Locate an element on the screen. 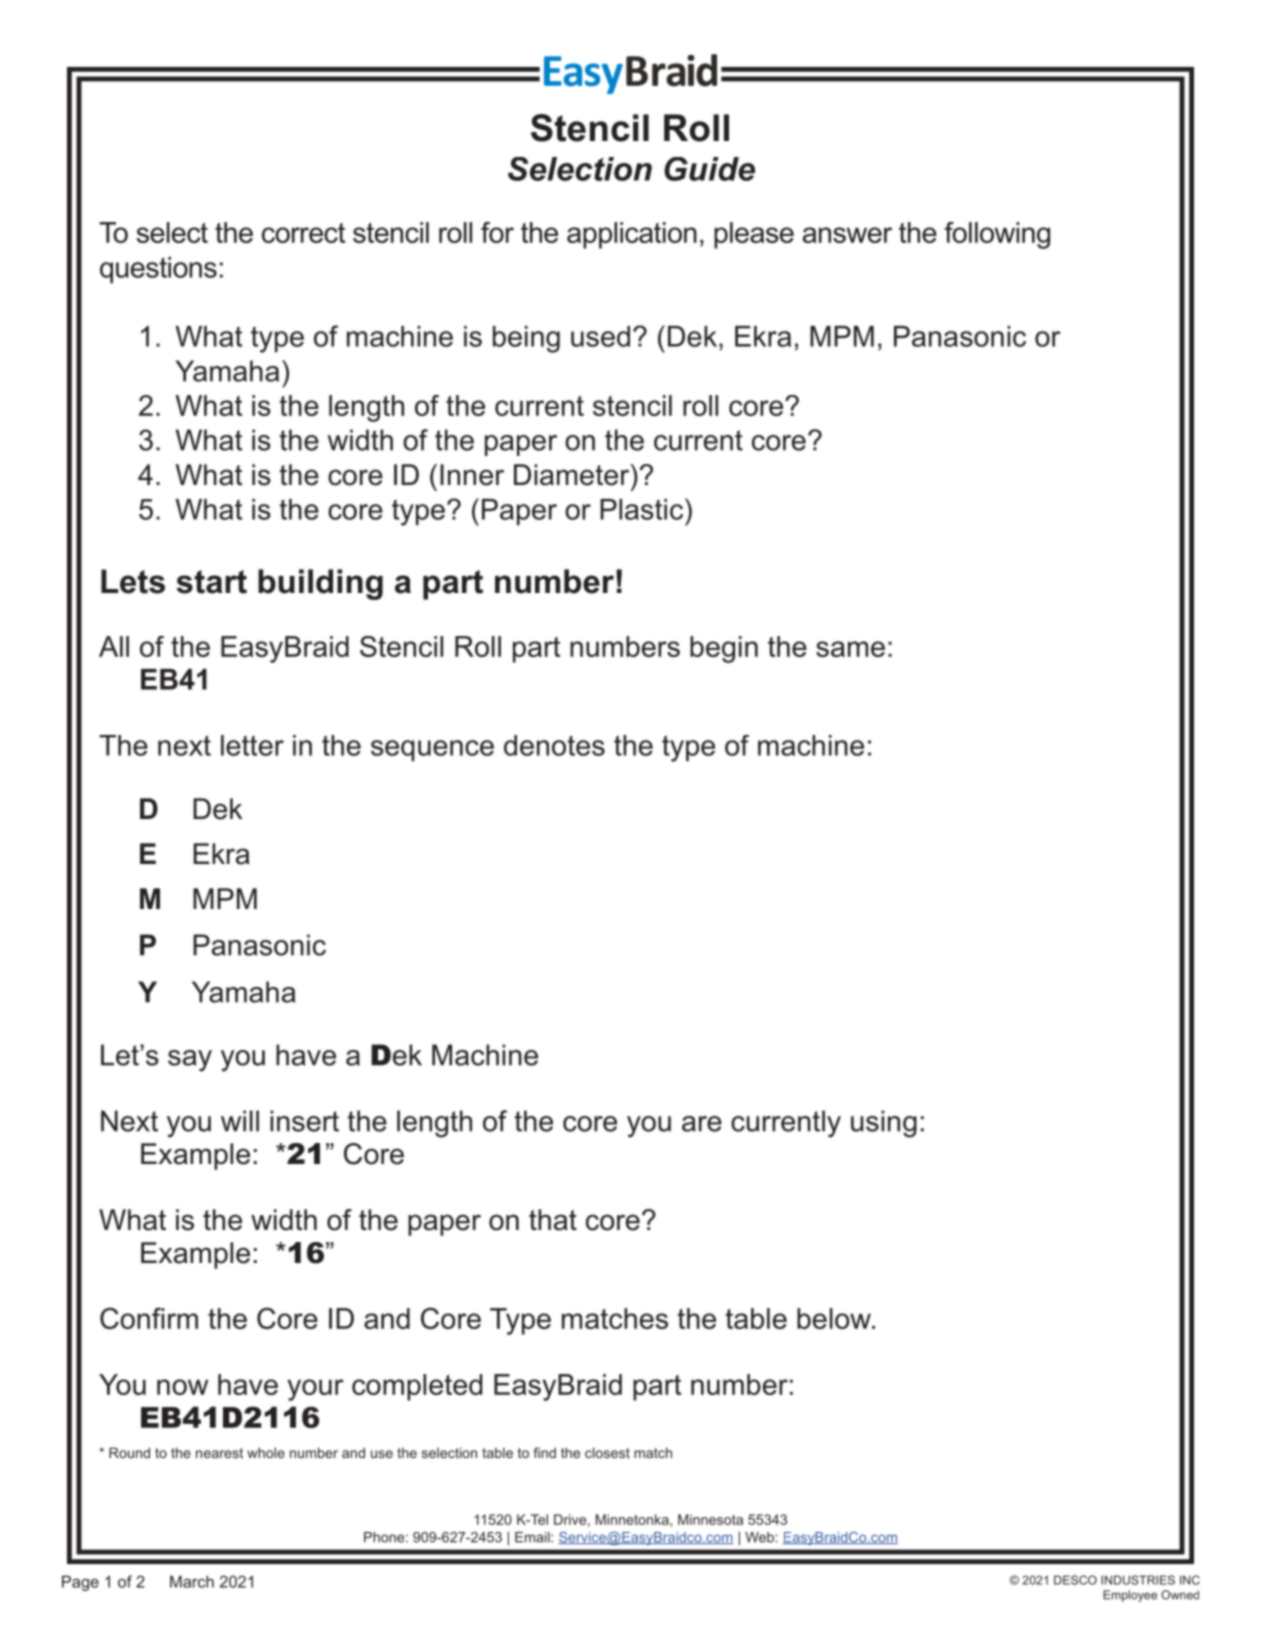  Minnesota is located at coordinates (710, 1519).
